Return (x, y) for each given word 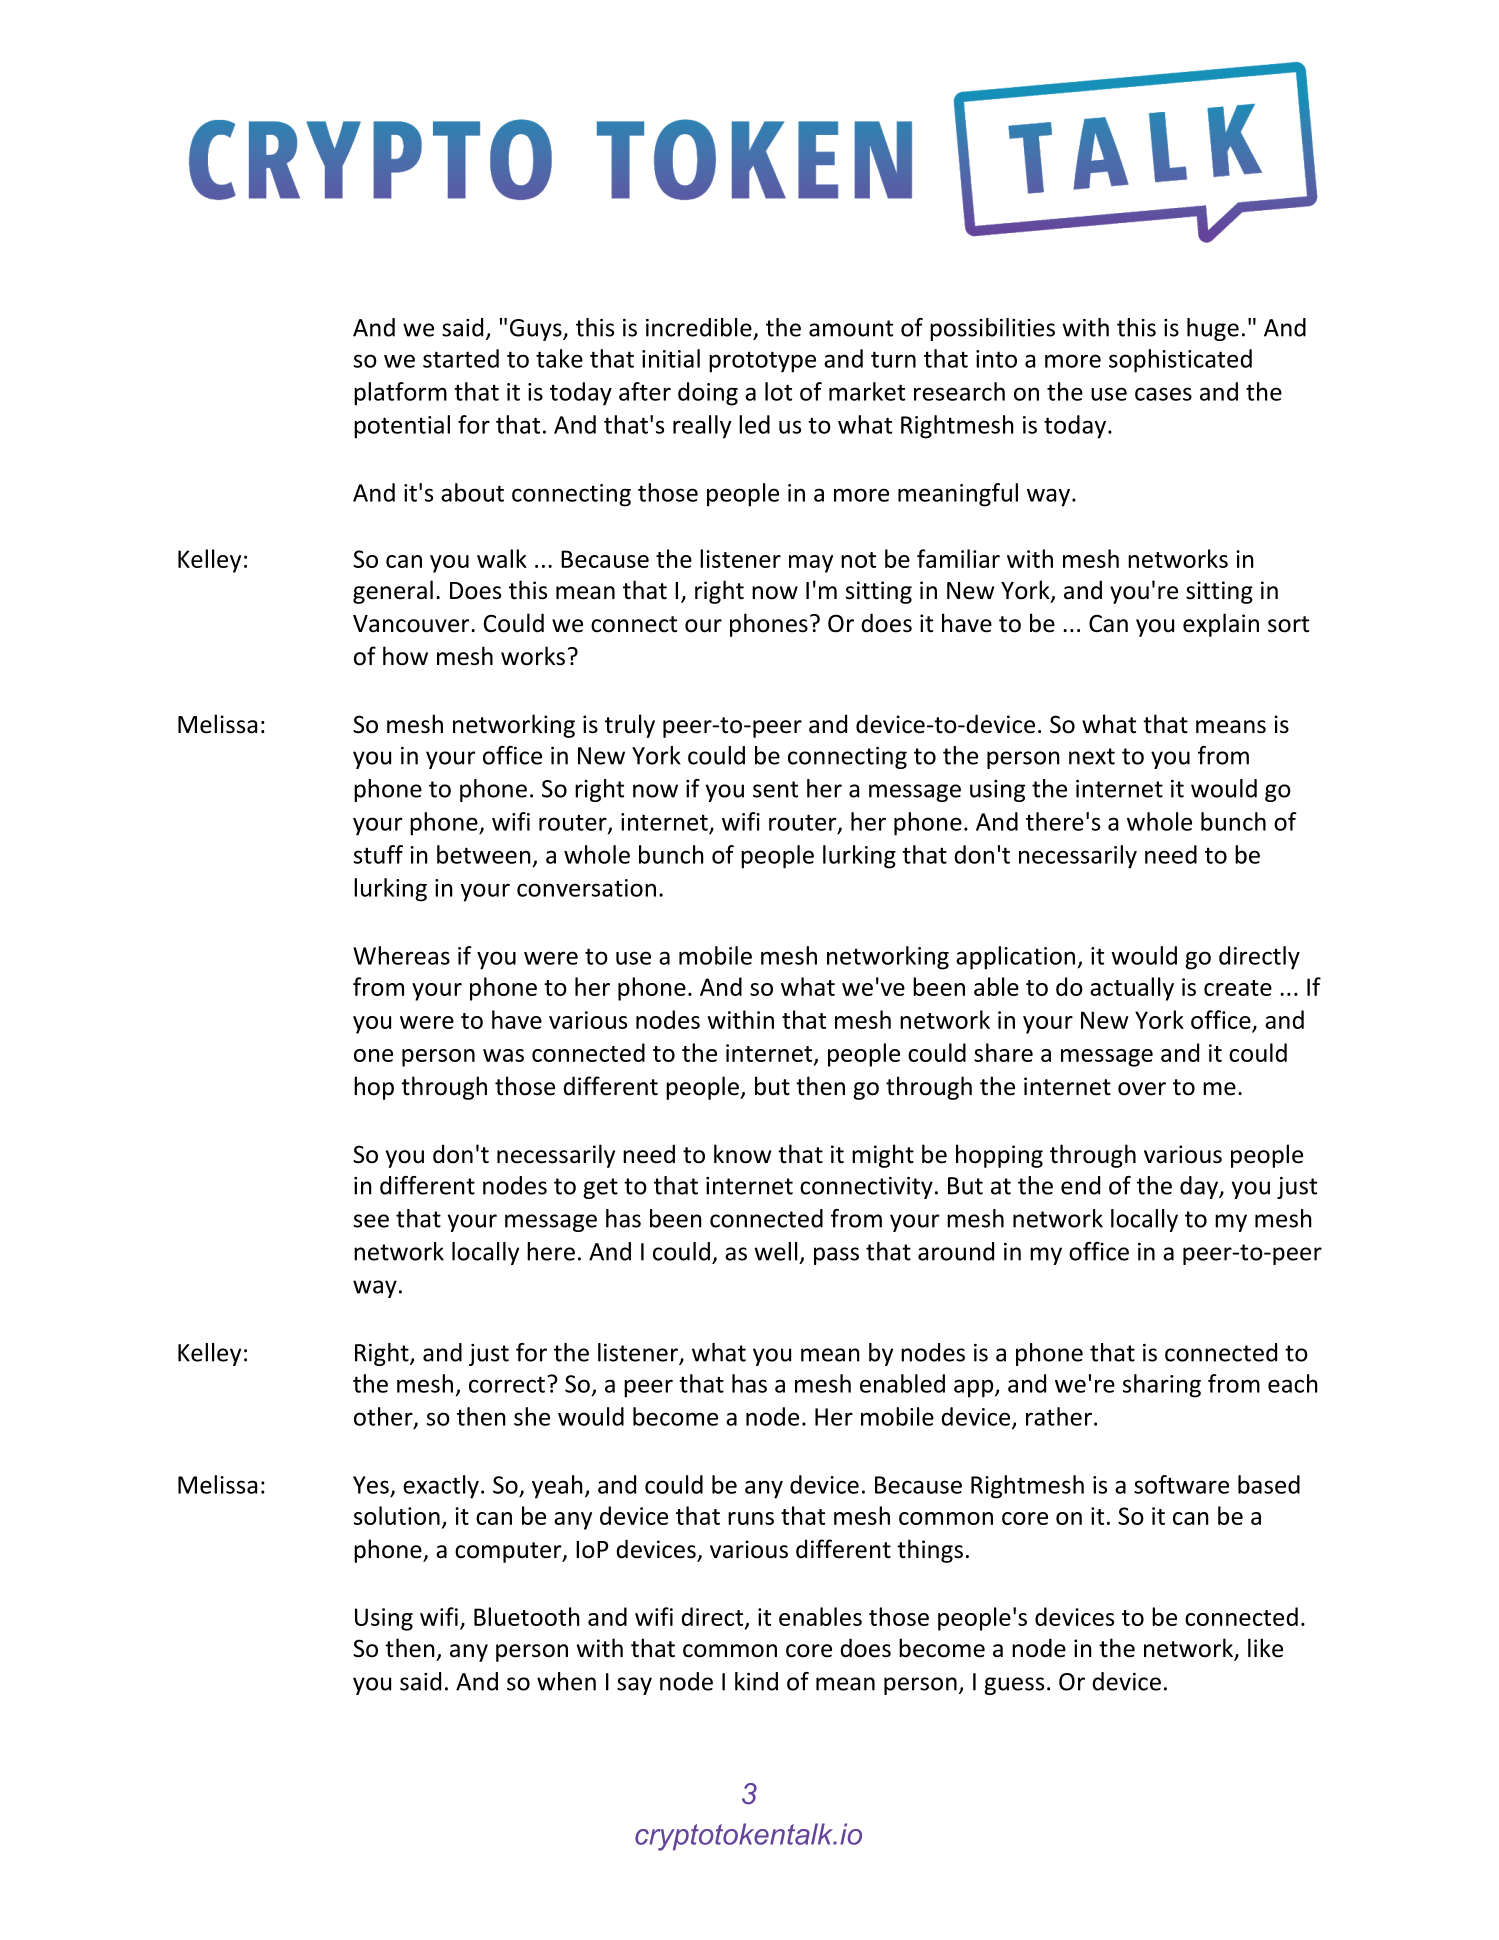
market (867, 391)
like (1265, 1648)
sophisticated (1180, 361)
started (461, 358)
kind (756, 1681)
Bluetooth (527, 1616)
